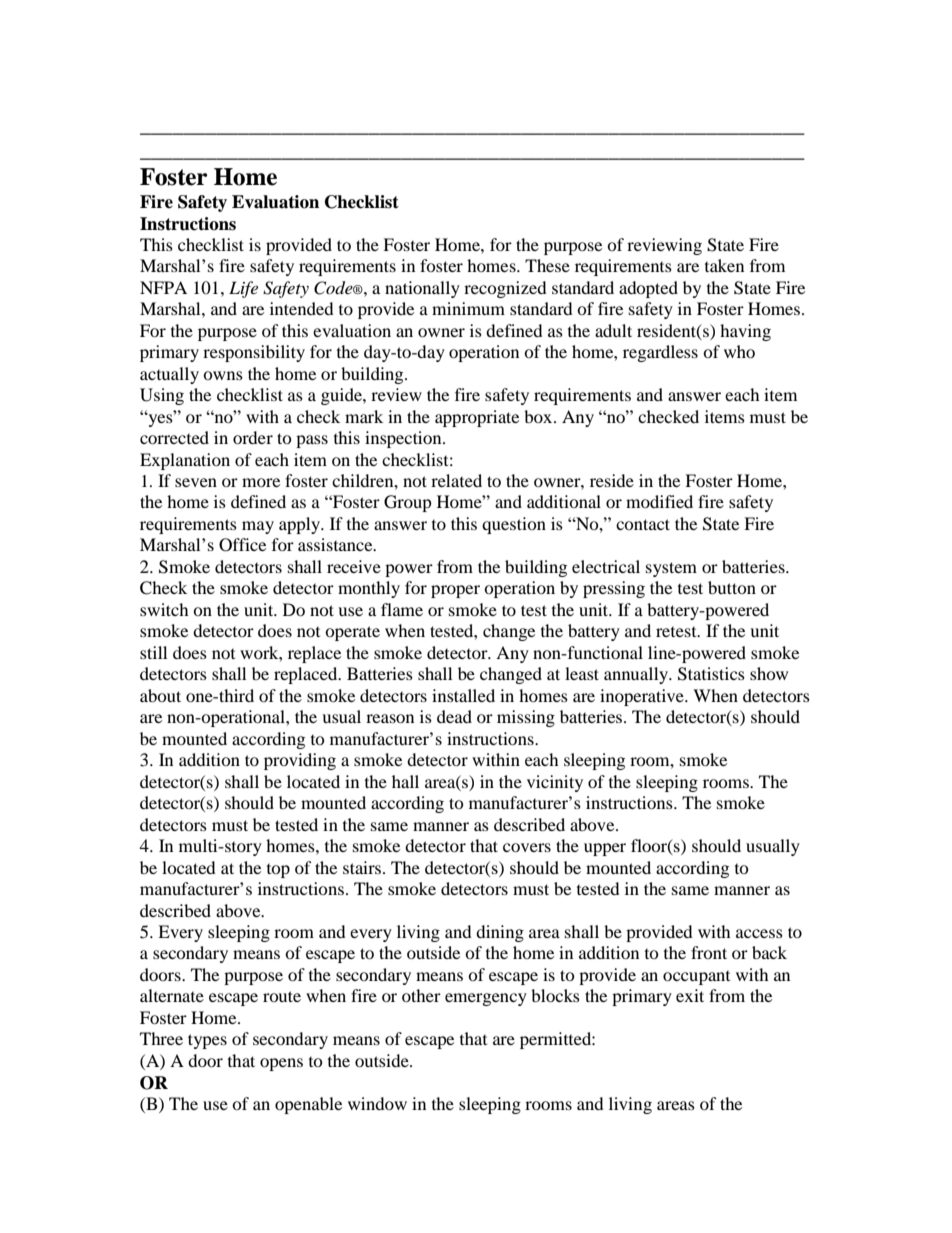  What do you see at coordinates (377, 1103) in the document?
I see `window` at bounding box center [377, 1103].
